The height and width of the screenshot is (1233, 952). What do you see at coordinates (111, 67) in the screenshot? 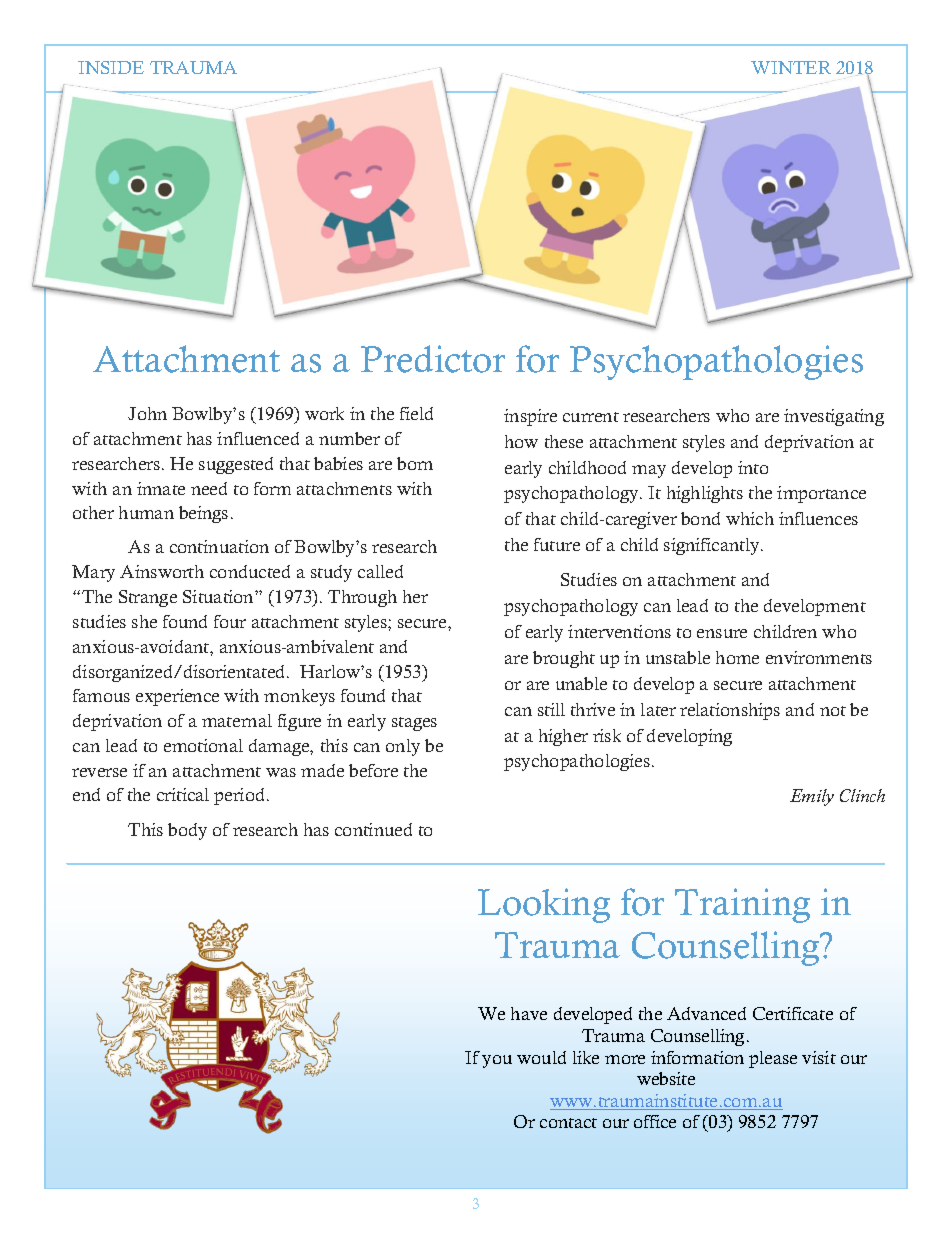
I see `INSIDE` at bounding box center [111, 67].
